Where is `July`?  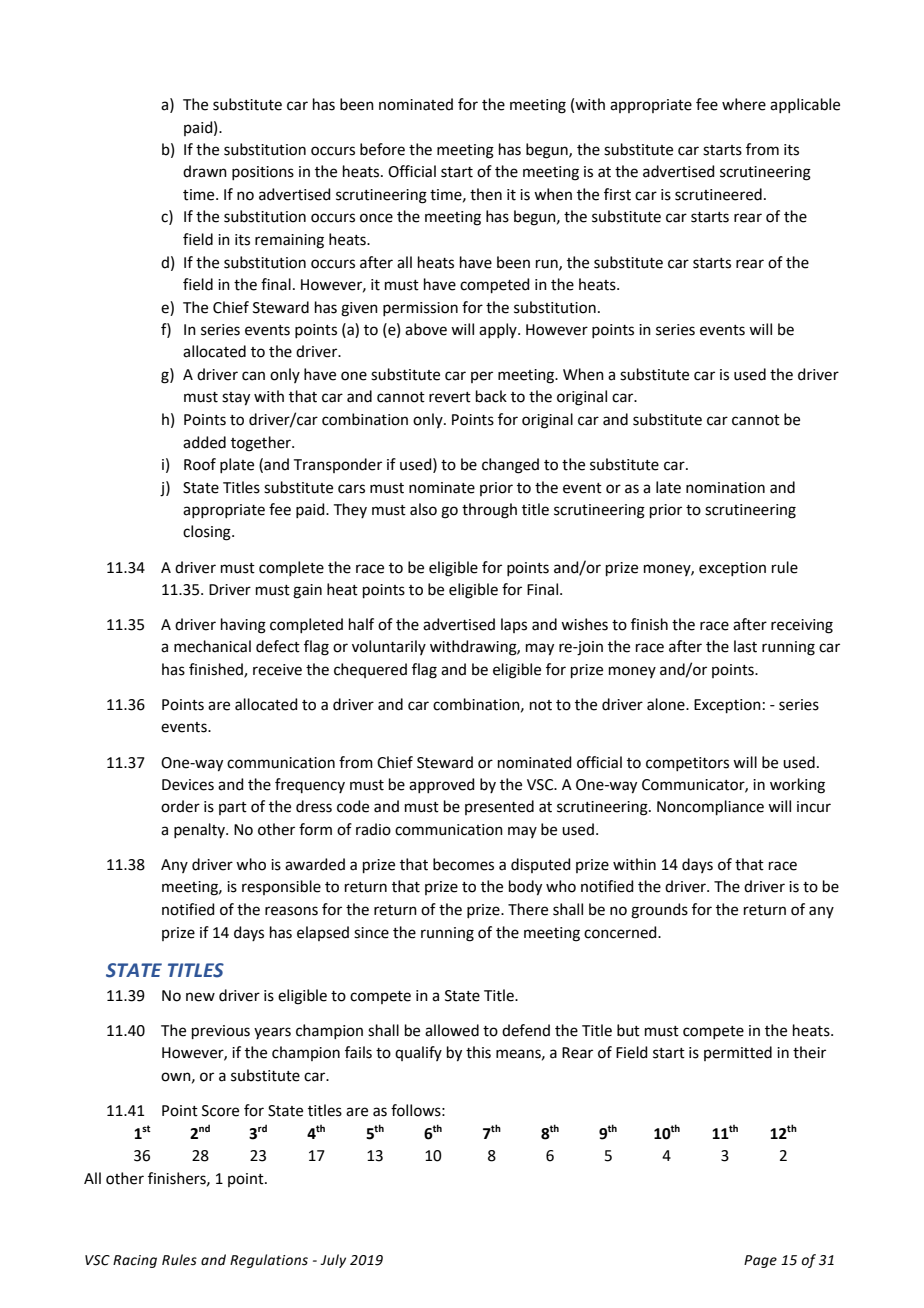
July is located at coordinates (333, 1261).
